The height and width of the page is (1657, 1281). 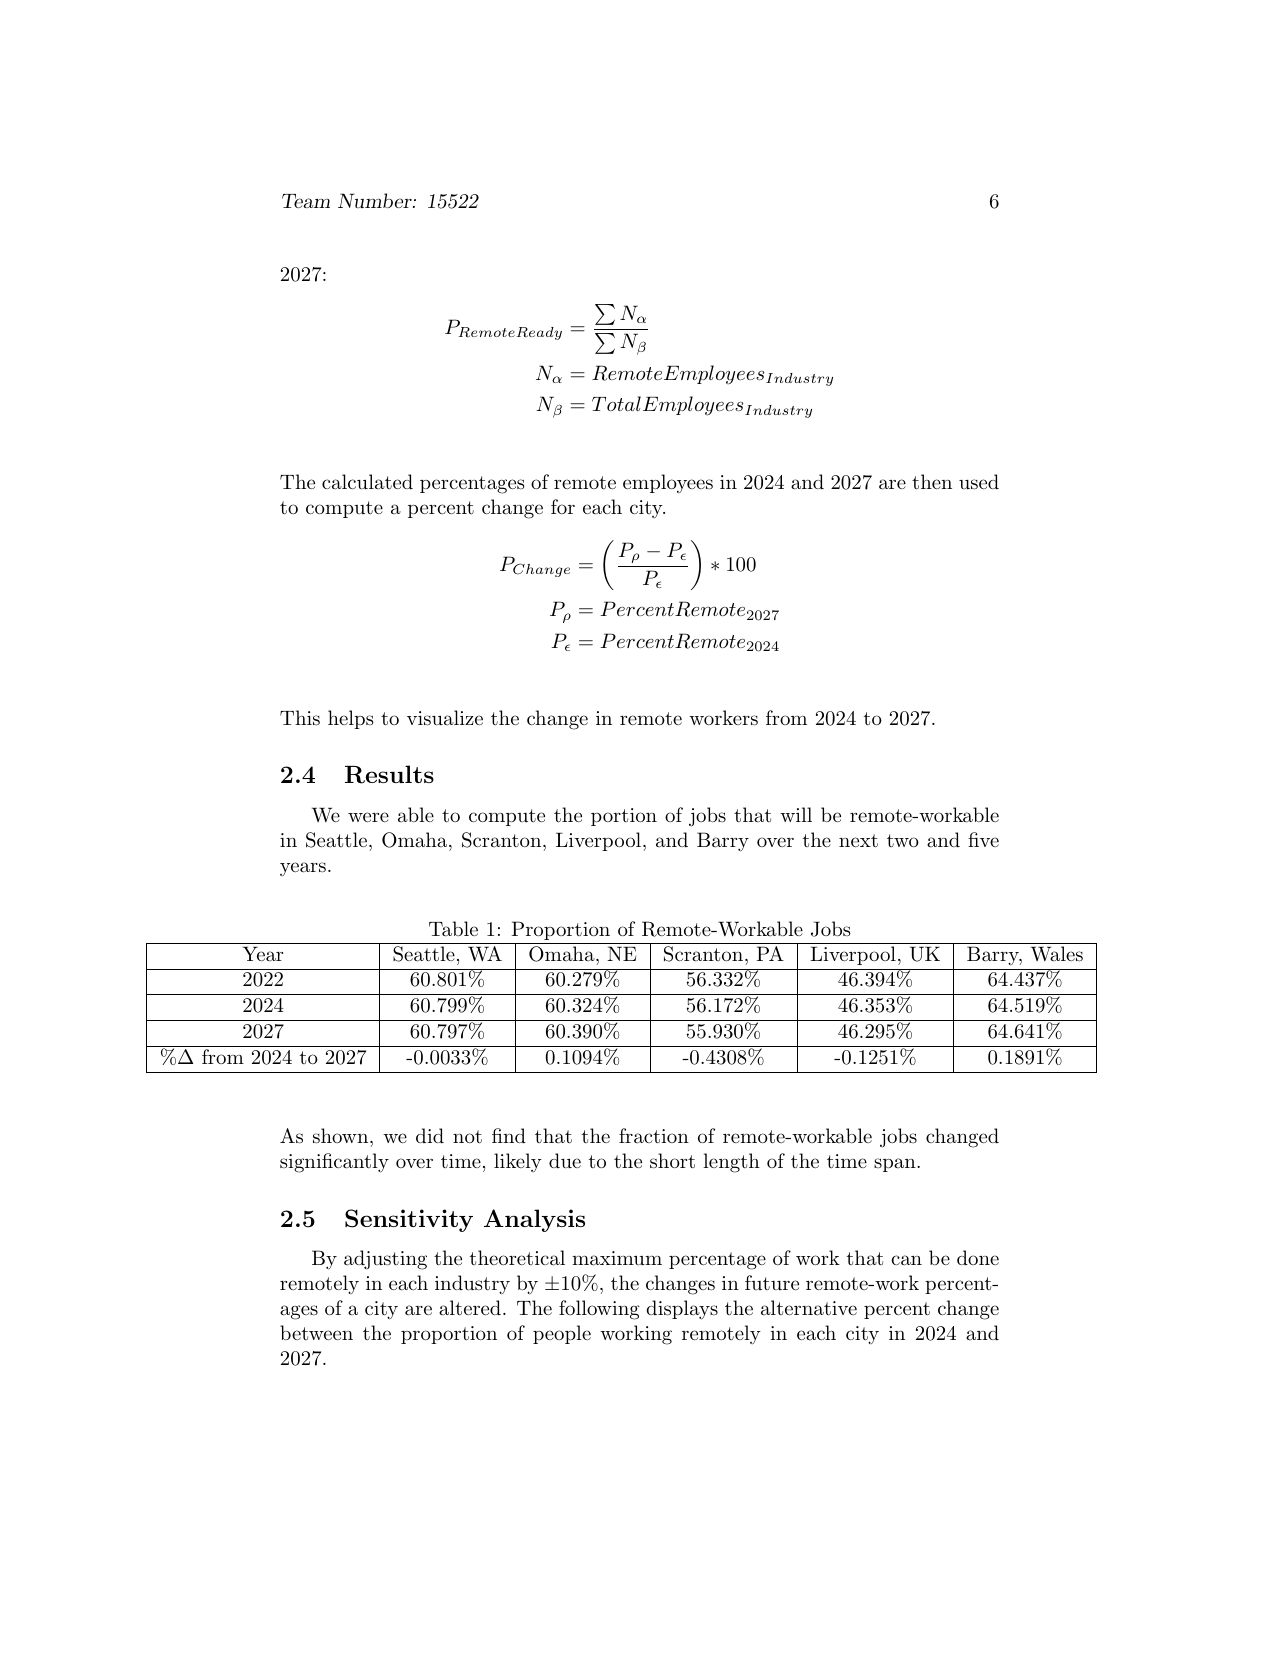 What do you see at coordinates (979, 482) in the page?
I see `used` at bounding box center [979, 482].
